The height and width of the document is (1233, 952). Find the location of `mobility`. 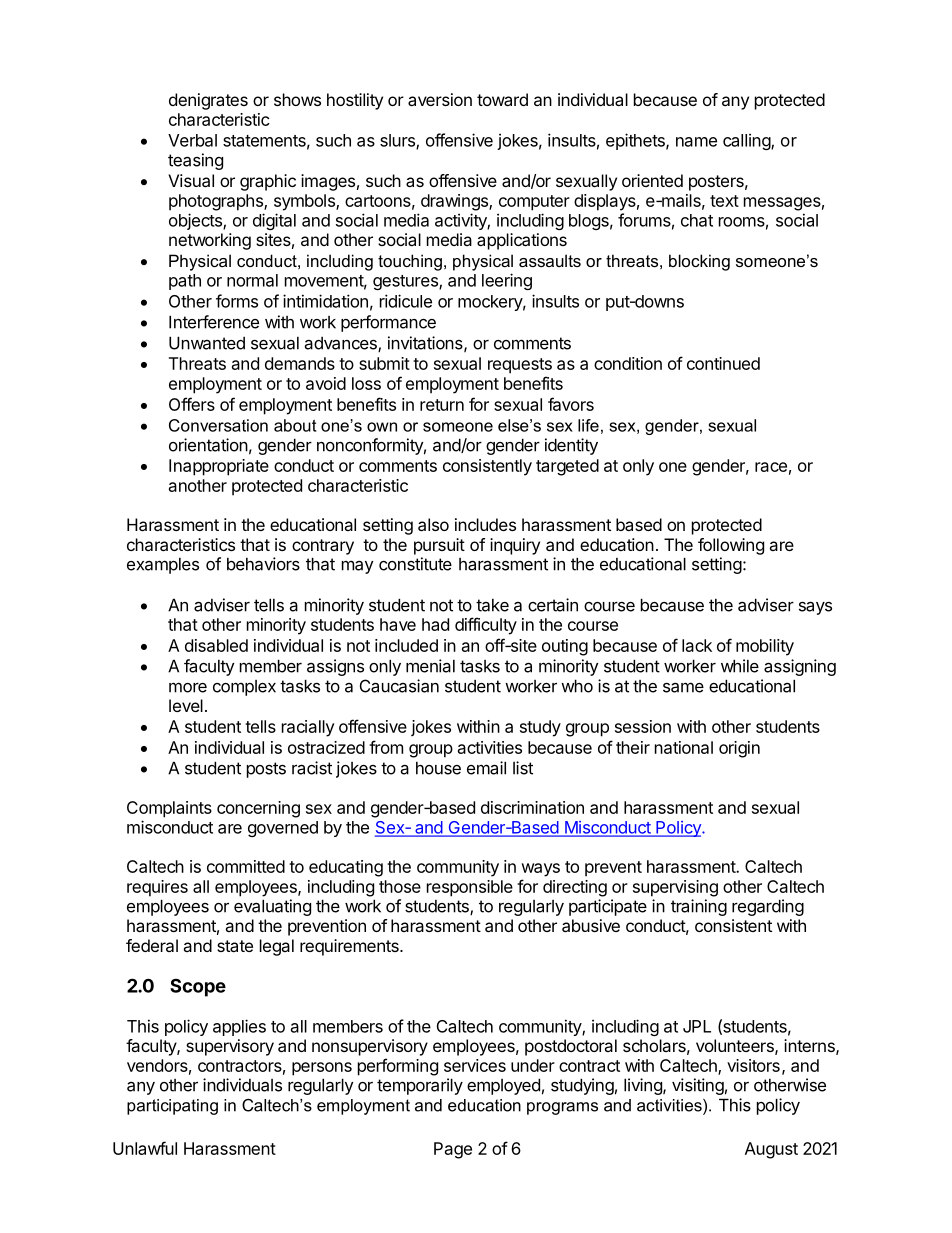

mobility is located at coordinates (765, 647).
